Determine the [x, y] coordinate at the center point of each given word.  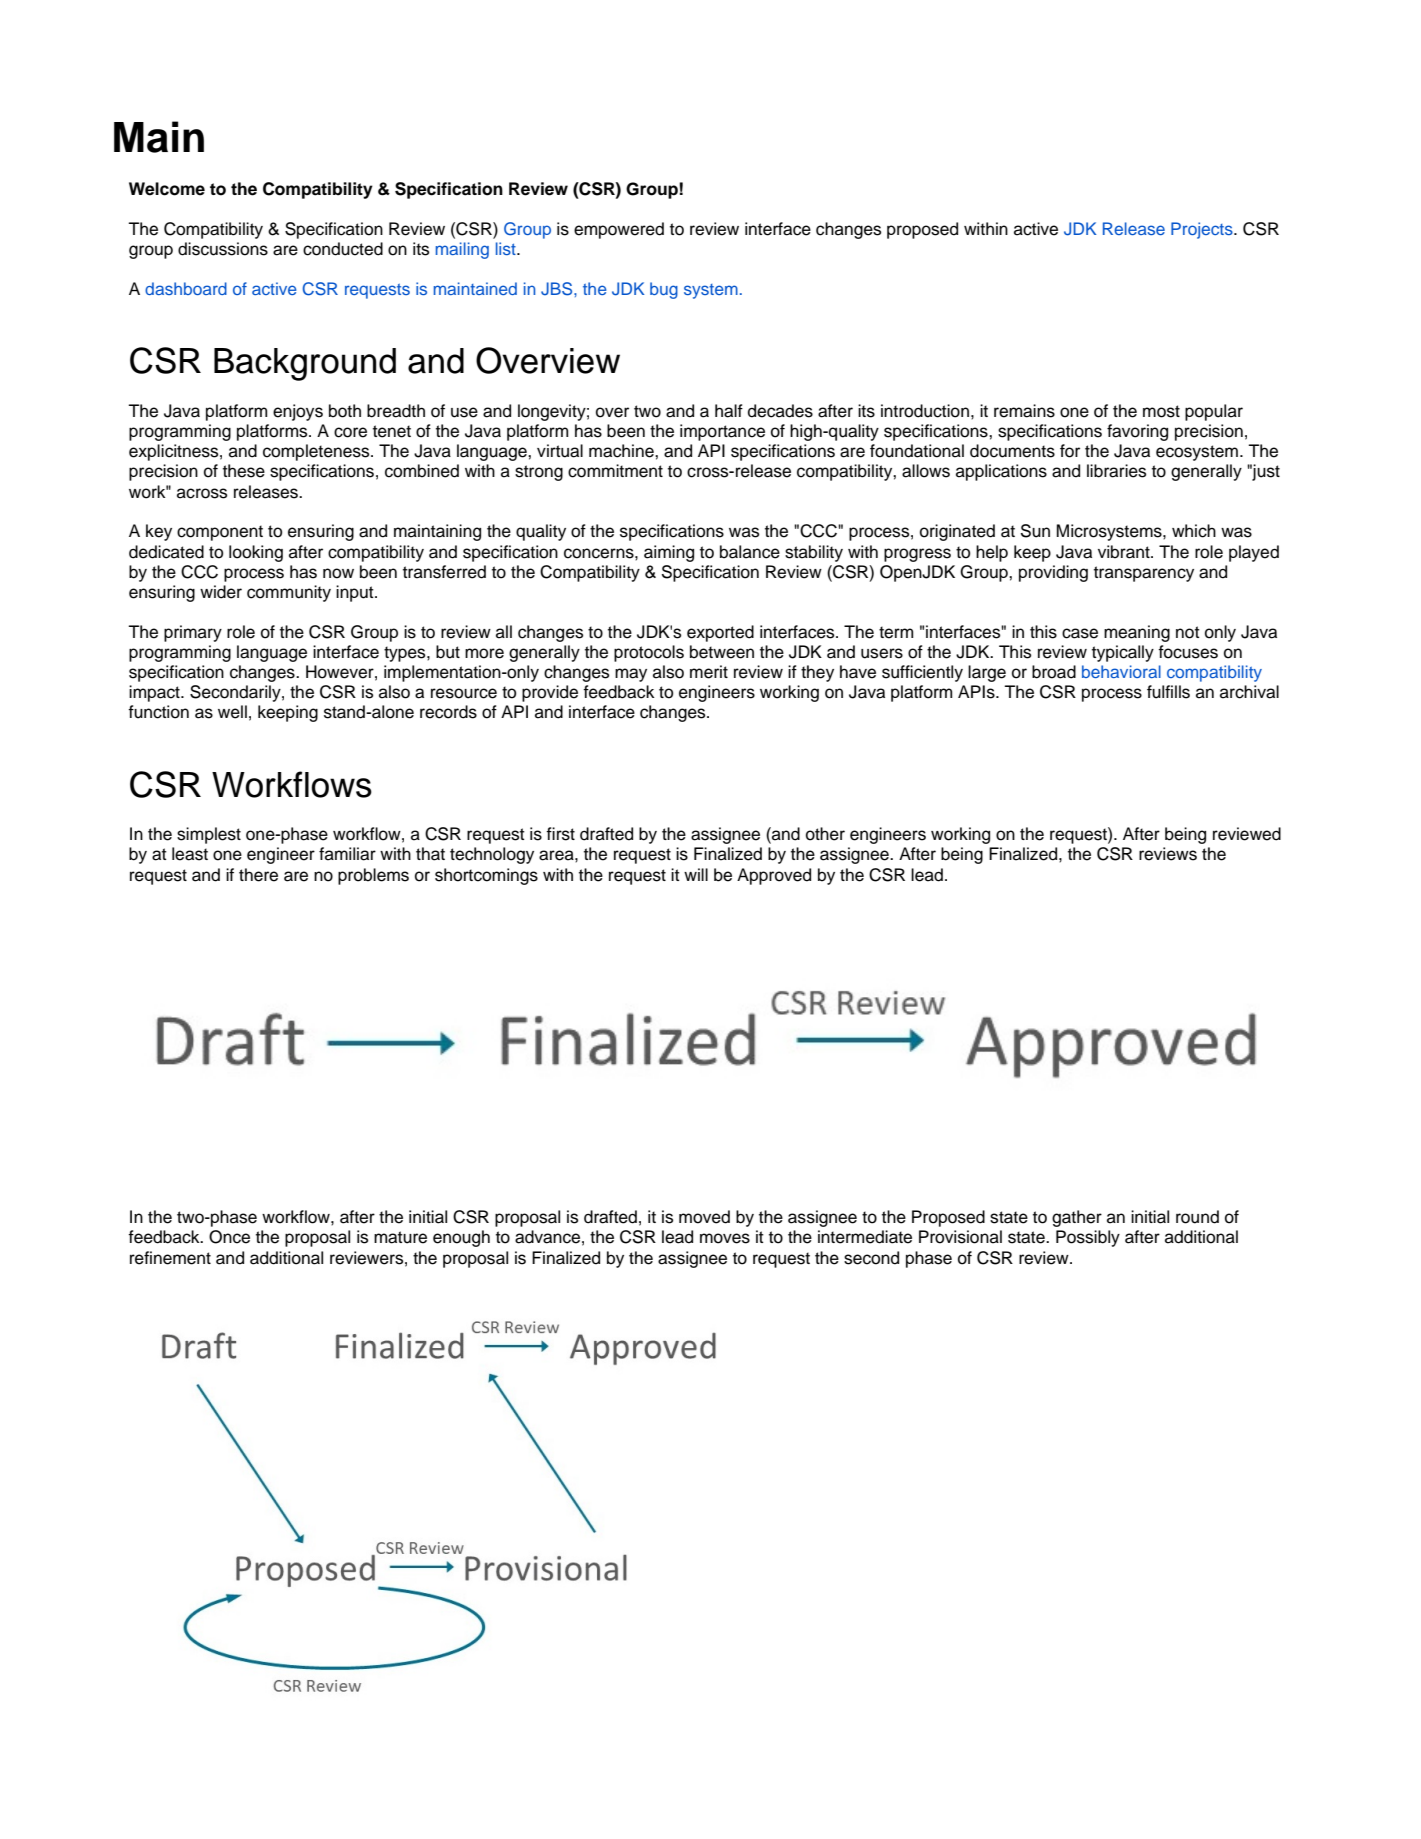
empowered [619, 230]
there [258, 875]
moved [704, 1217]
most [1161, 411]
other [825, 834]
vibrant [1125, 552]
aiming [669, 553]
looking [256, 553]
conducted [343, 249]
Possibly [1088, 1238]
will [696, 874]
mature [400, 1237]
